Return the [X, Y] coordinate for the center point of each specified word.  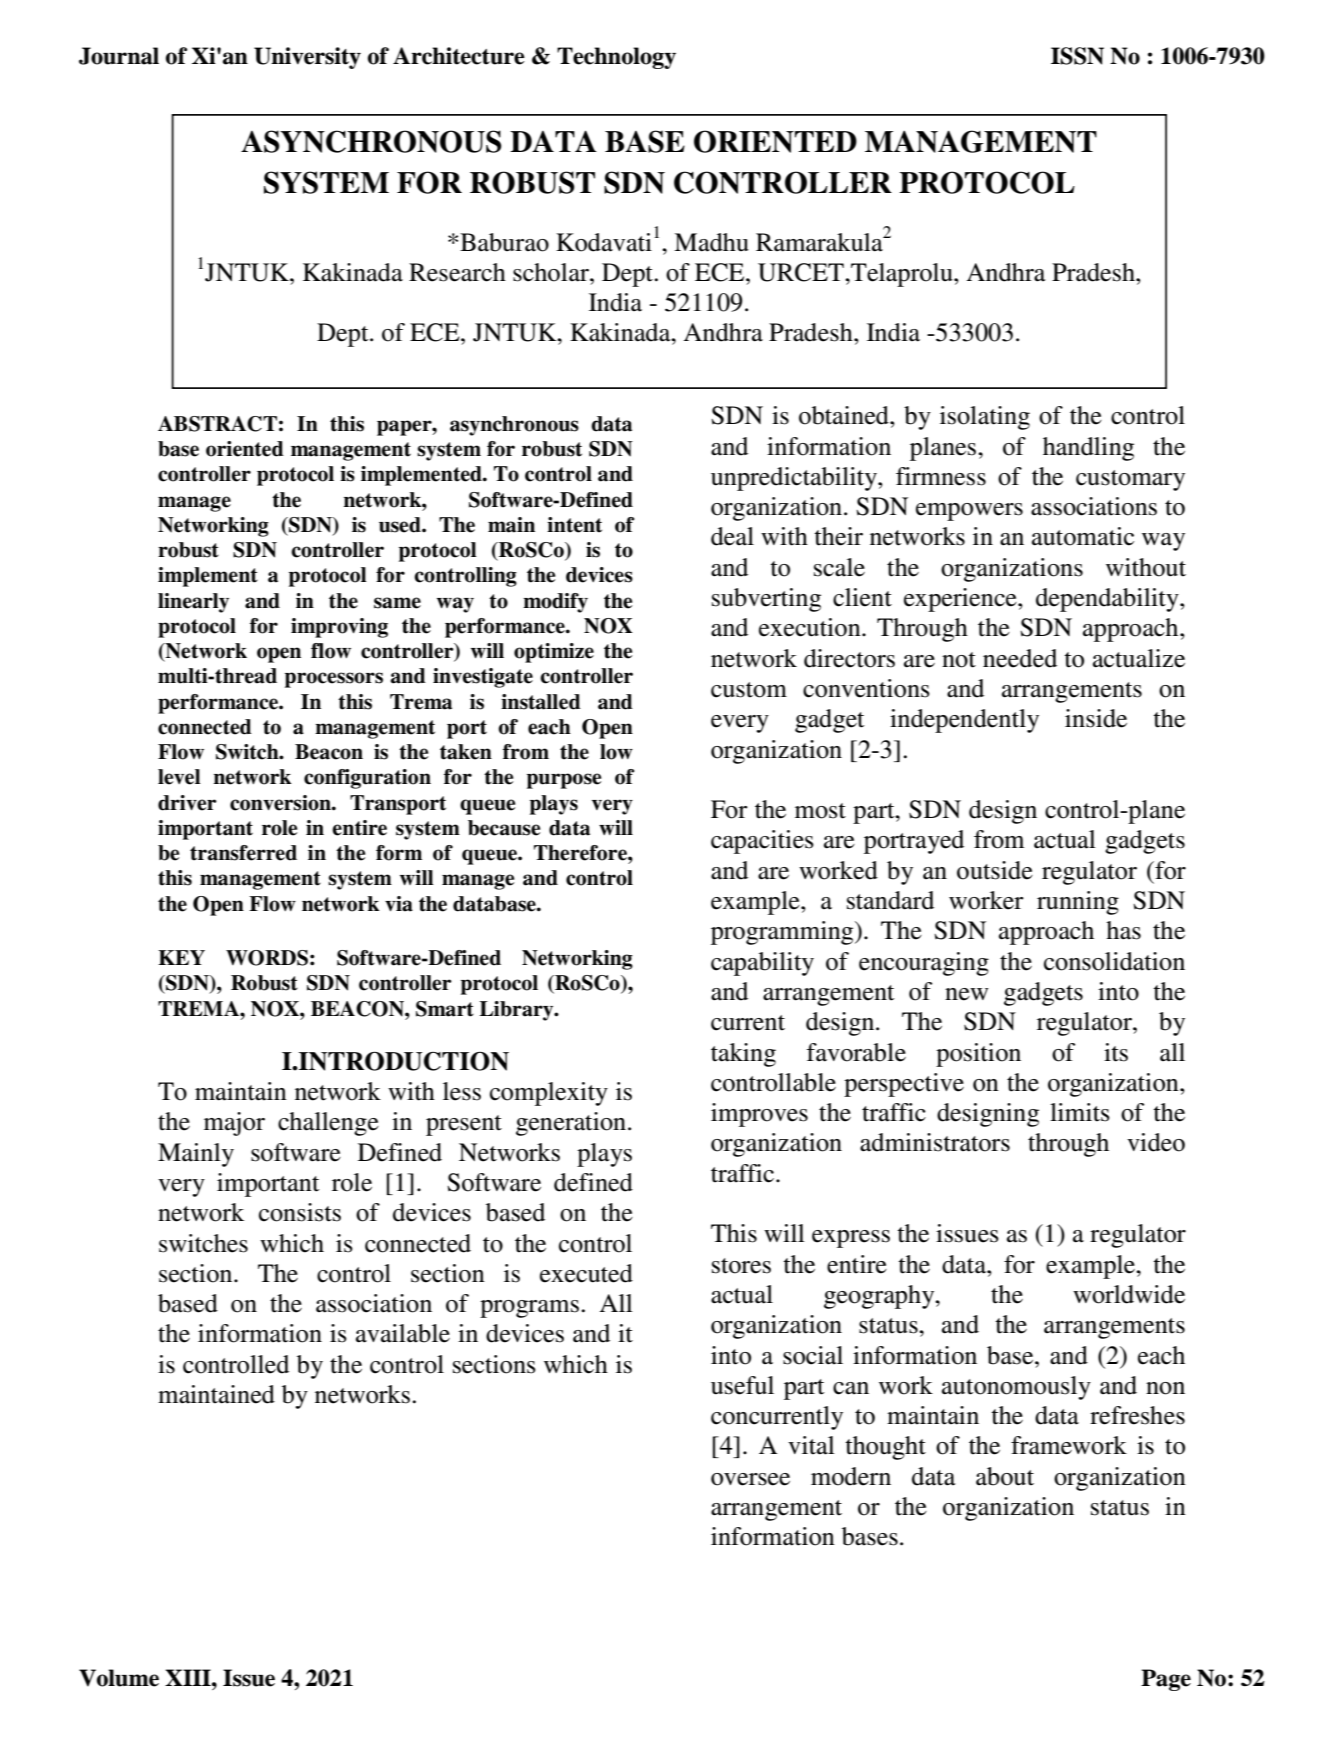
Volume [119, 1678]
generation [571, 1124]
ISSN [1077, 56]
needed [1020, 658]
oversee [750, 1479]
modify [555, 603]
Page [1166, 1680]
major [234, 1124]
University [307, 58]
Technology [616, 58]
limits [1080, 1112]
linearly [193, 603]
